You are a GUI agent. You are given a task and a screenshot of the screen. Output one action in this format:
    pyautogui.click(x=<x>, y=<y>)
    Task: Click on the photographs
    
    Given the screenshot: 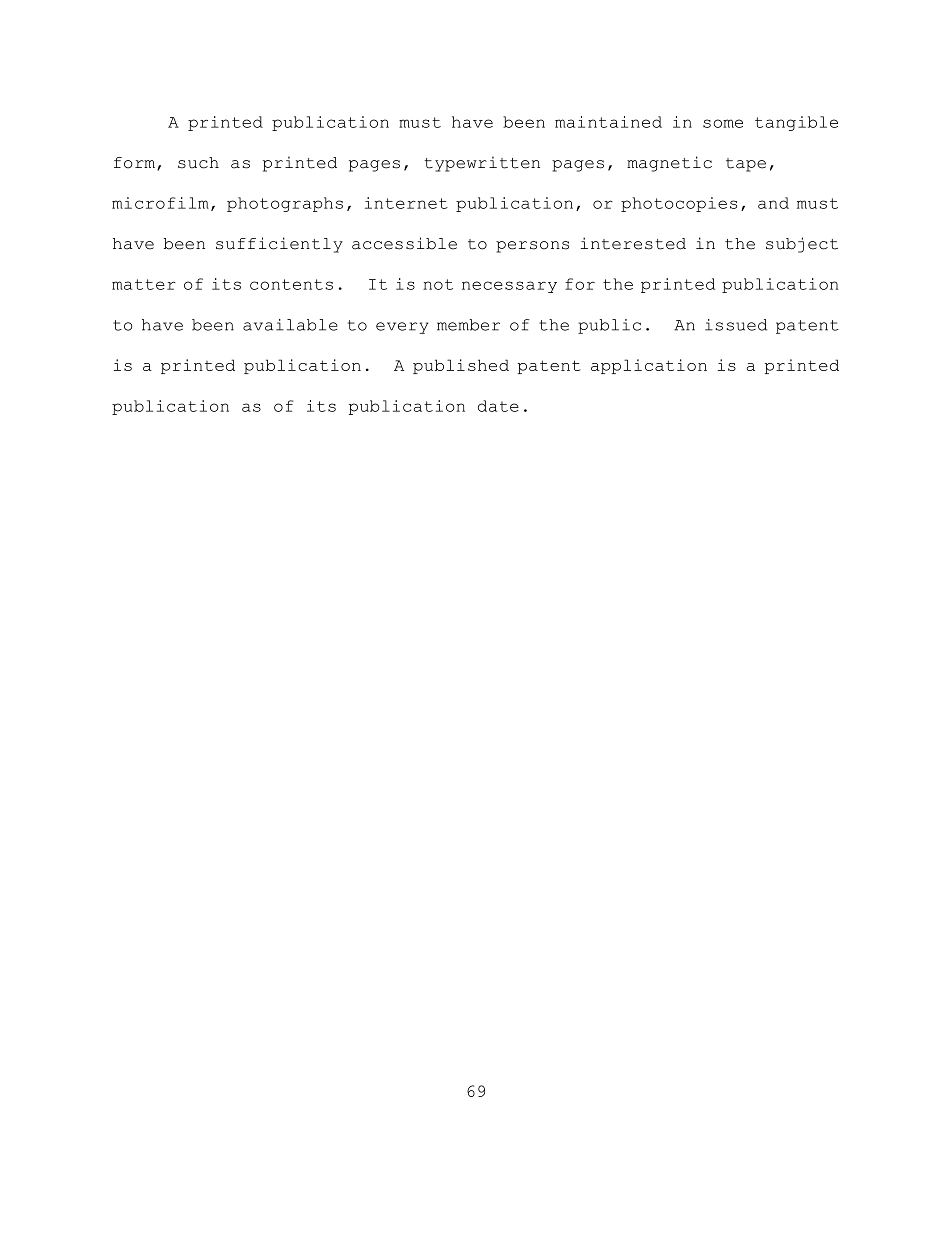 What is the action you would take?
    pyautogui.click(x=285, y=204)
